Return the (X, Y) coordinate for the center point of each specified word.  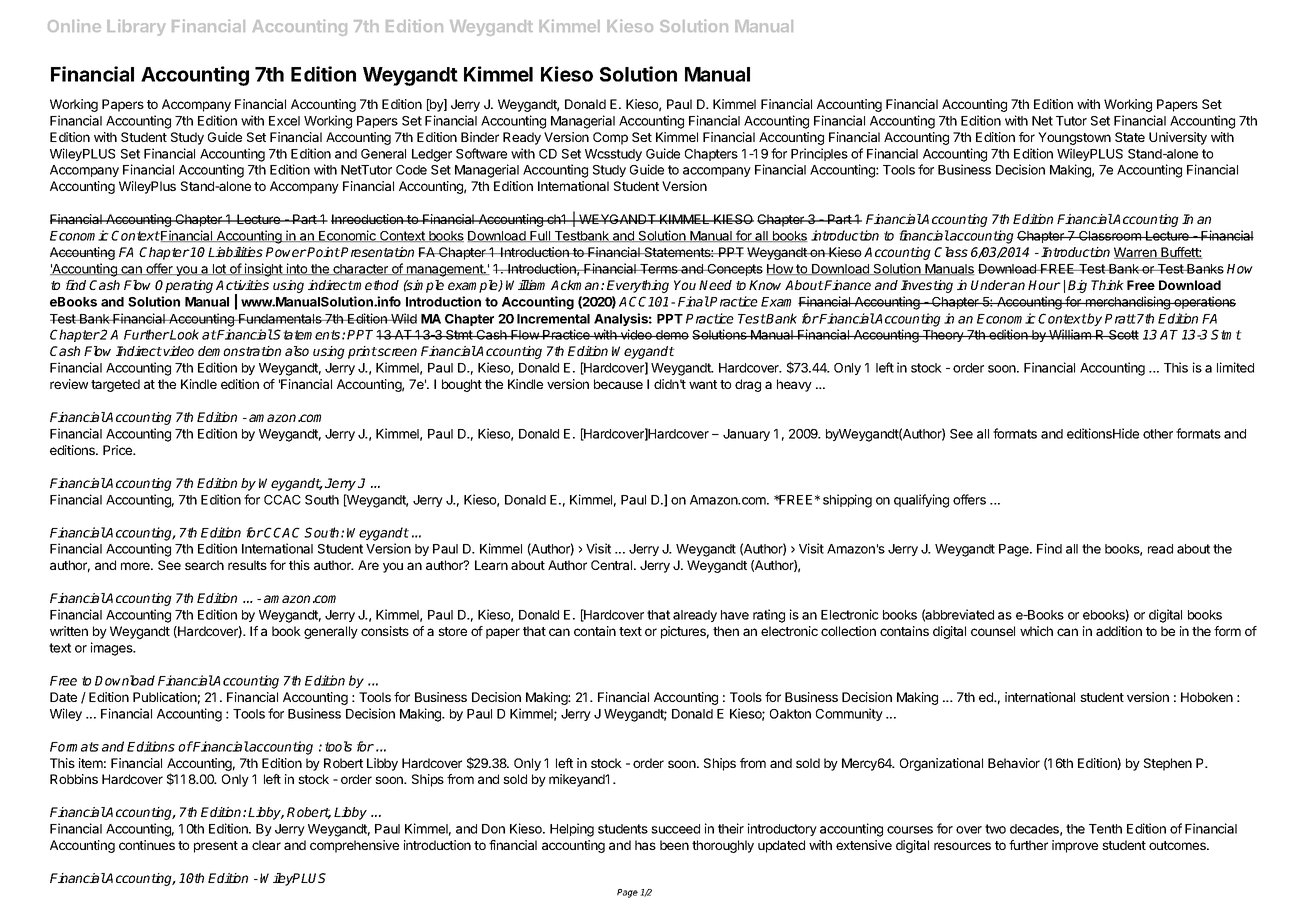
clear (266, 845)
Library (136, 27)
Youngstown (1074, 138)
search (204, 565)
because (618, 384)
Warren (1136, 253)
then (726, 631)
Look (184, 334)
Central (613, 565)
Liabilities (235, 252)
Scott (1123, 335)
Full (540, 236)
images (113, 649)
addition (1119, 631)
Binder (480, 137)
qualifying (921, 501)
